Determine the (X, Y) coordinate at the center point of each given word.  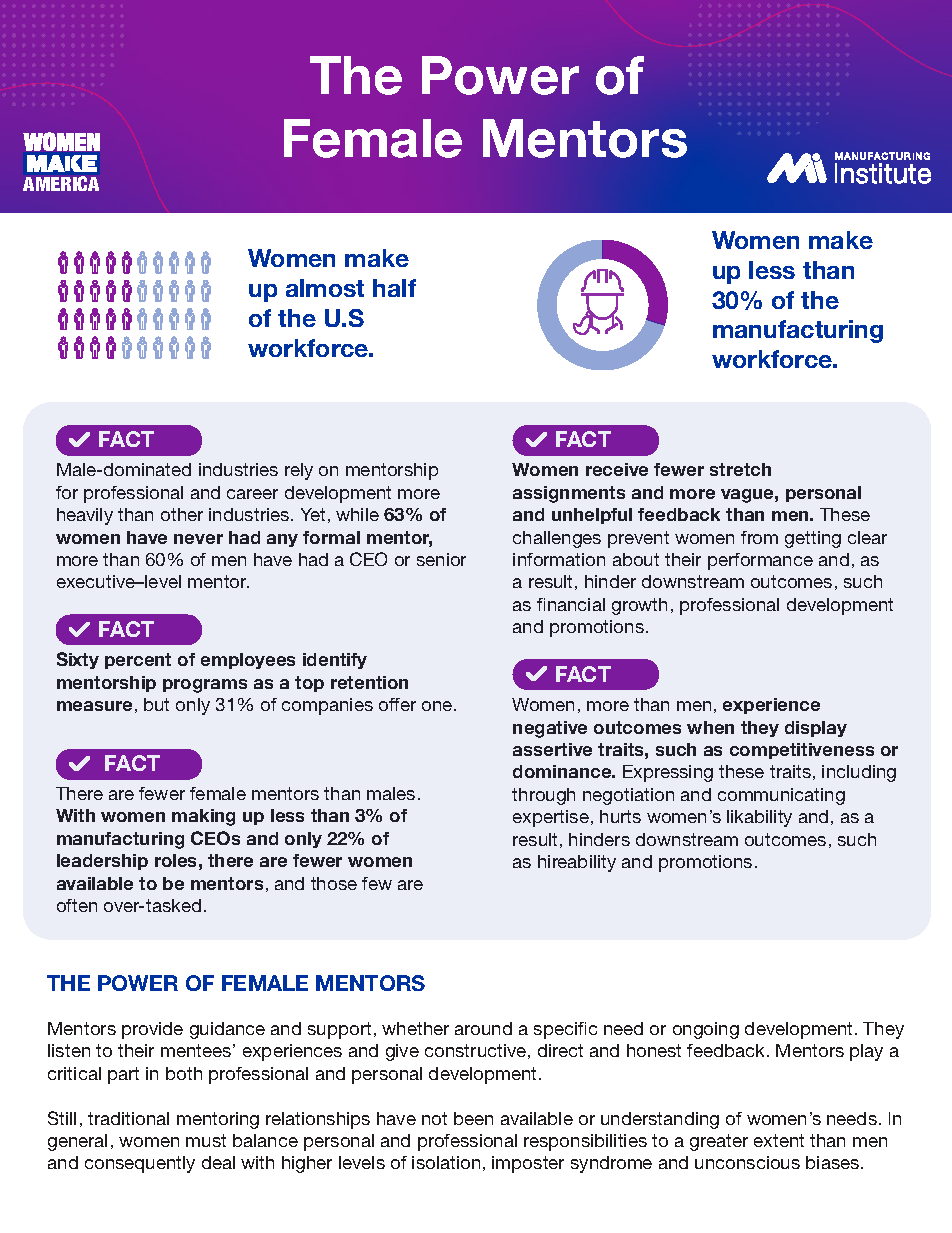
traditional (128, 1118)
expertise (551, 818)
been (473, 1118)
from (759, 537)
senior (441, 559)
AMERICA (61, 183)
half (394, 288)
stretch (740, 469)
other (182, 514)
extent (779, 1140)
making (203, 817)
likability (759, 818)
